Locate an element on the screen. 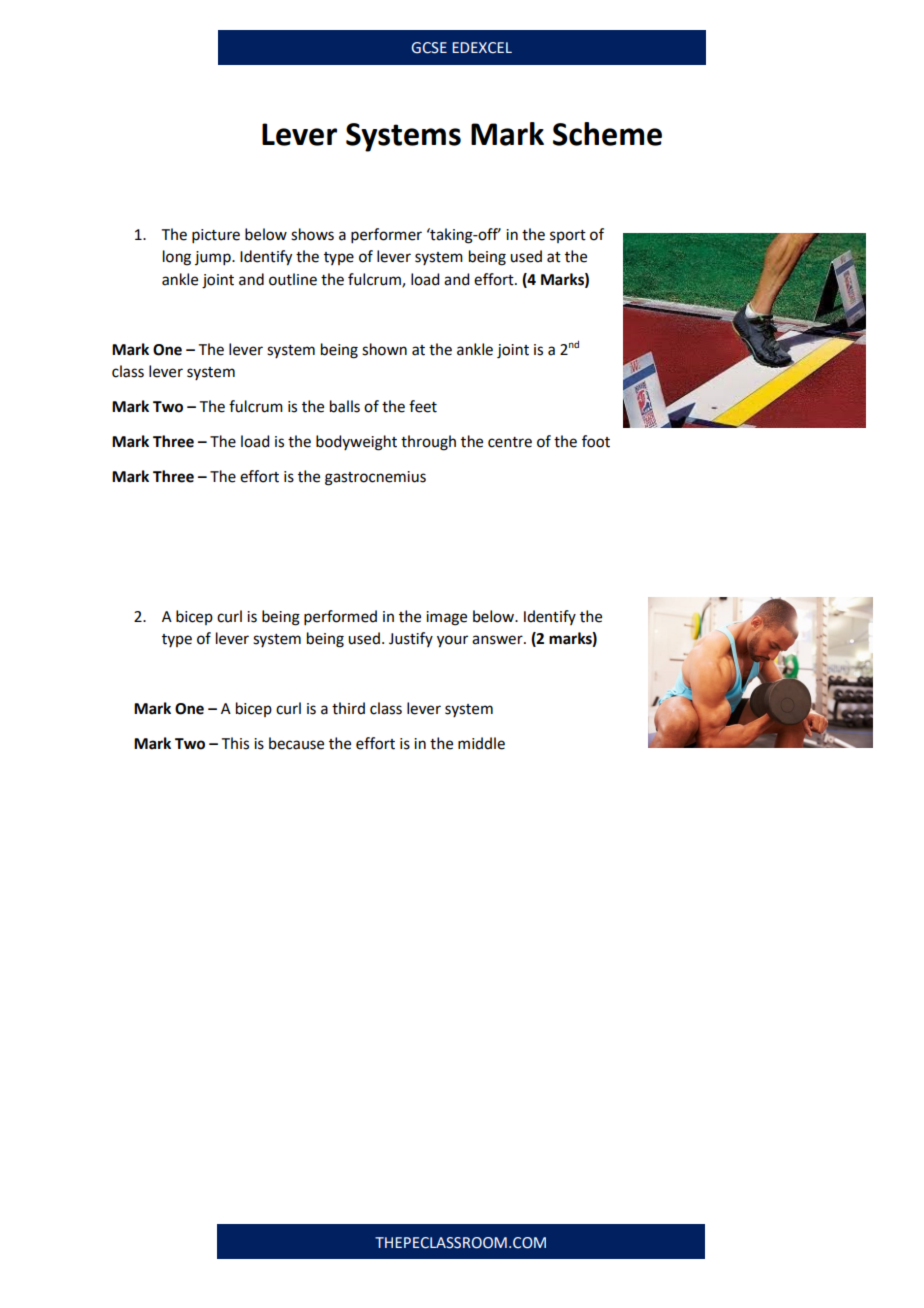 Image resolution: width=924 pixels, height=1308 pixels. Scheme is located at coordinates (607, 134).
